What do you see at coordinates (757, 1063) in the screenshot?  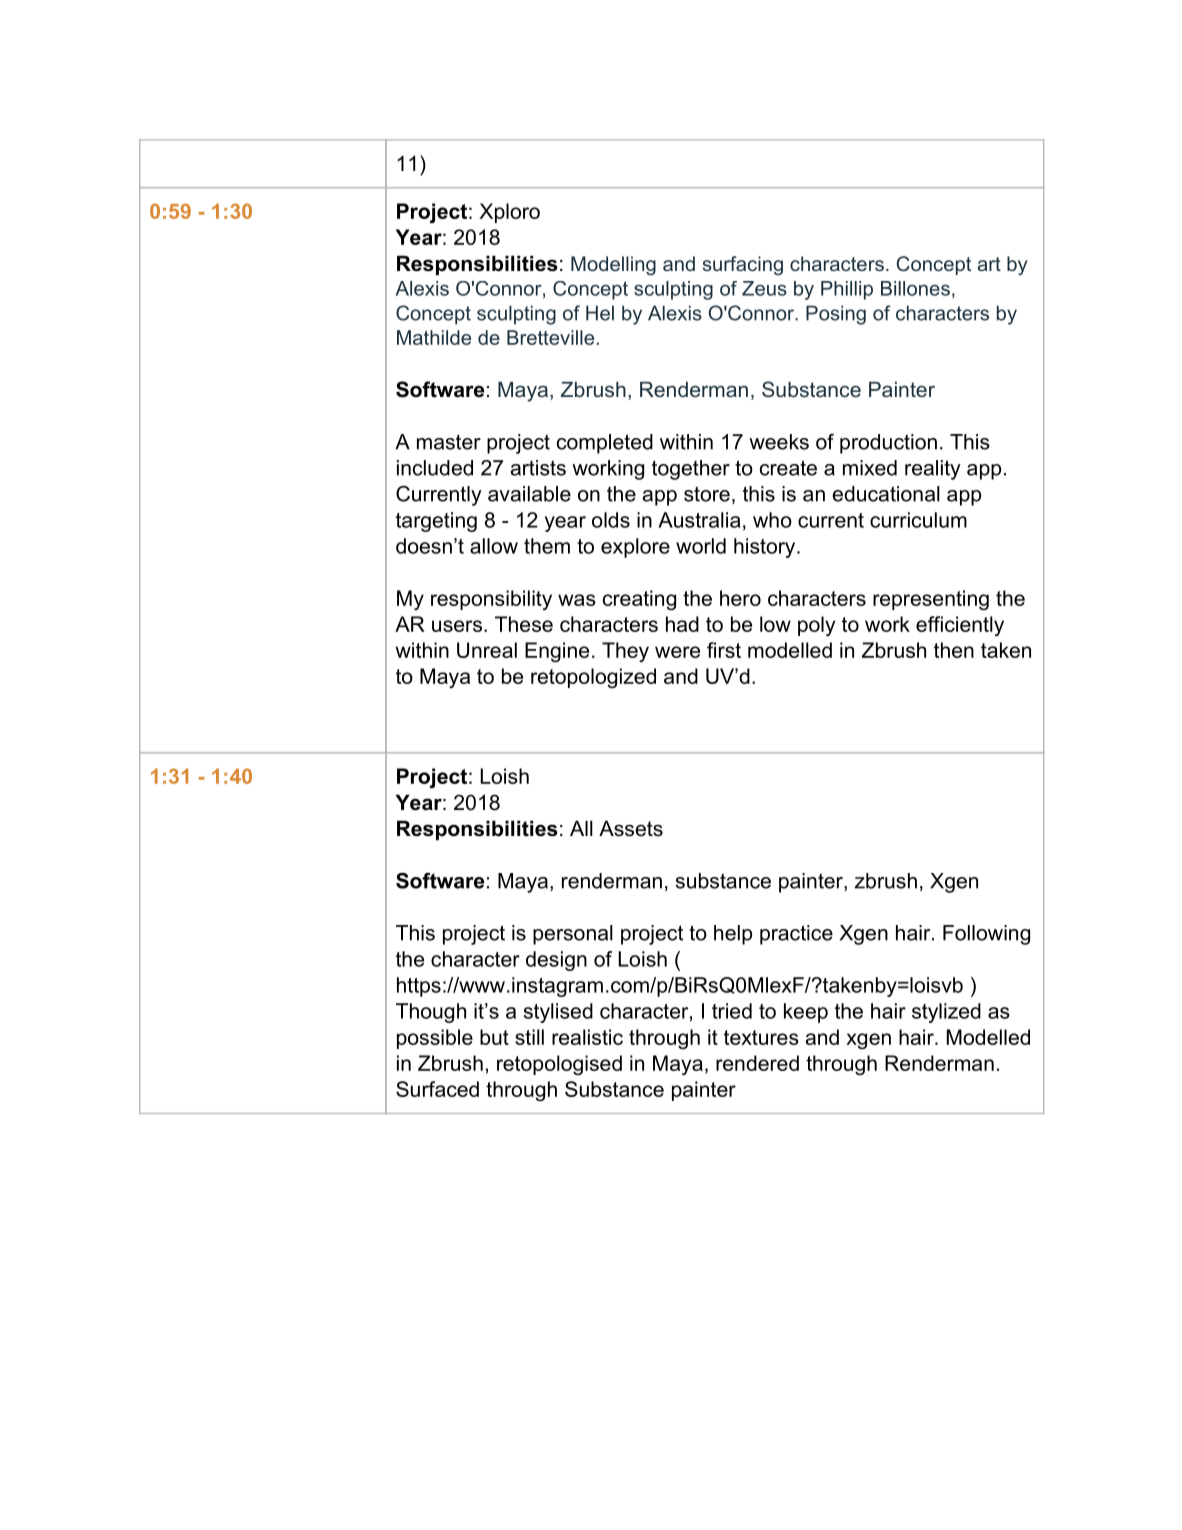 I see `rendered` at bounding box center [757, 1063].
